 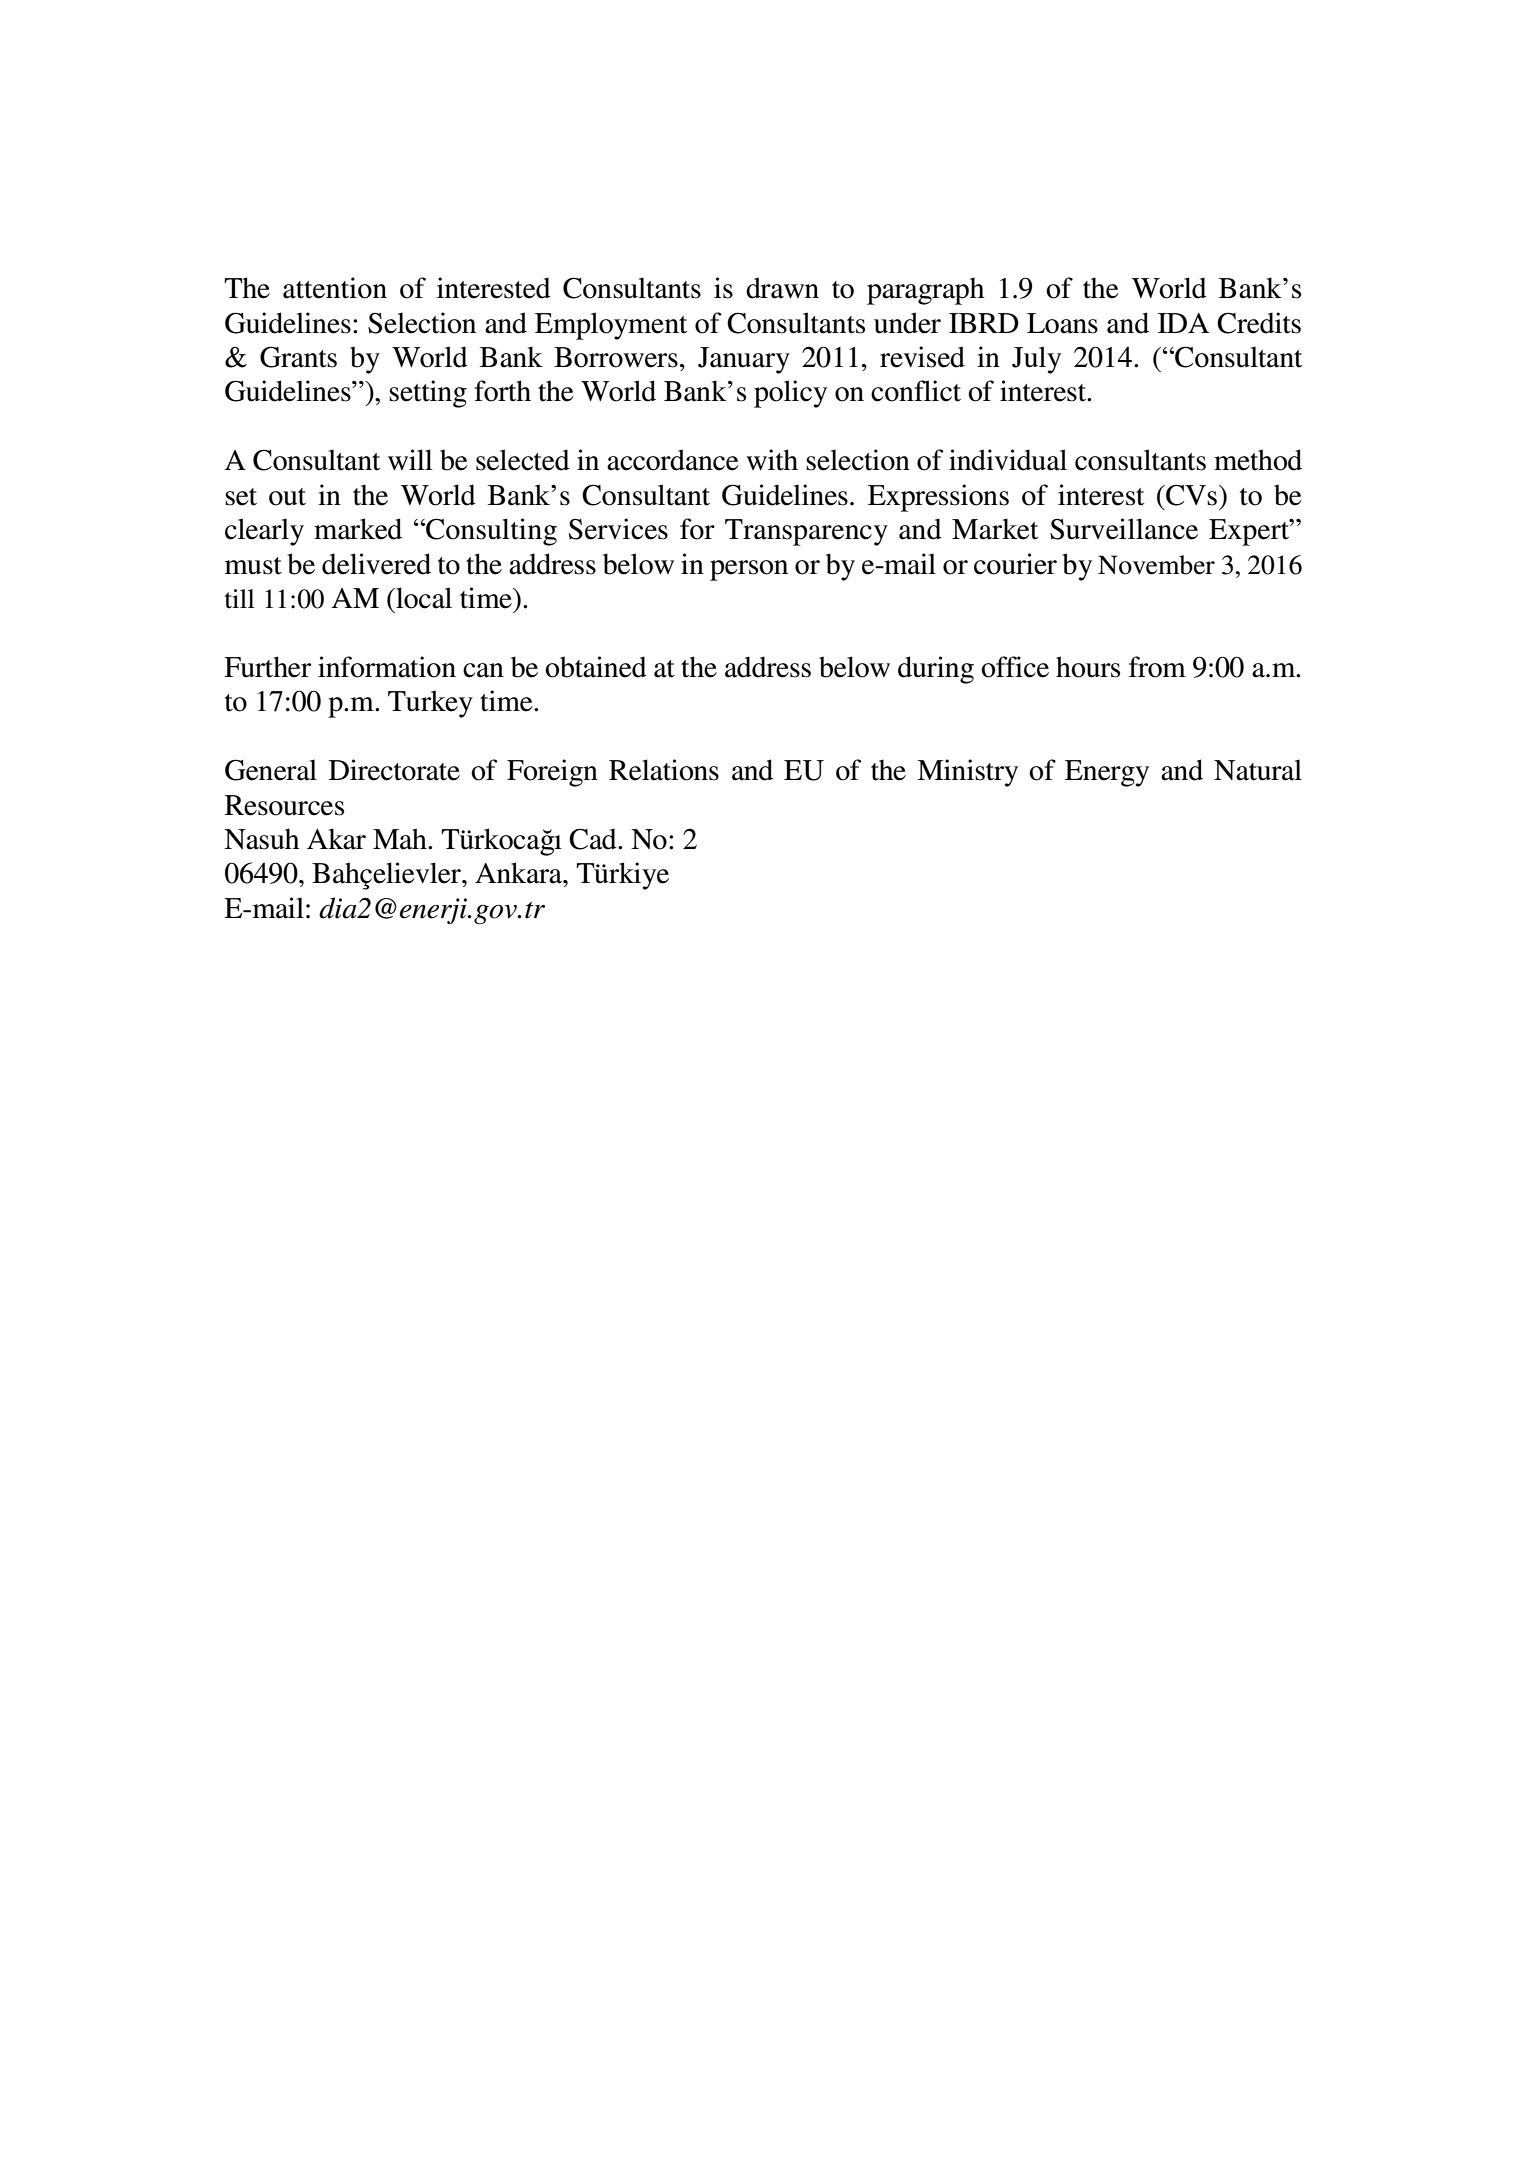 What do you see at coordinates (1183, 323) in the document?
I see `IDA` at bounding box center [1183, 323].
